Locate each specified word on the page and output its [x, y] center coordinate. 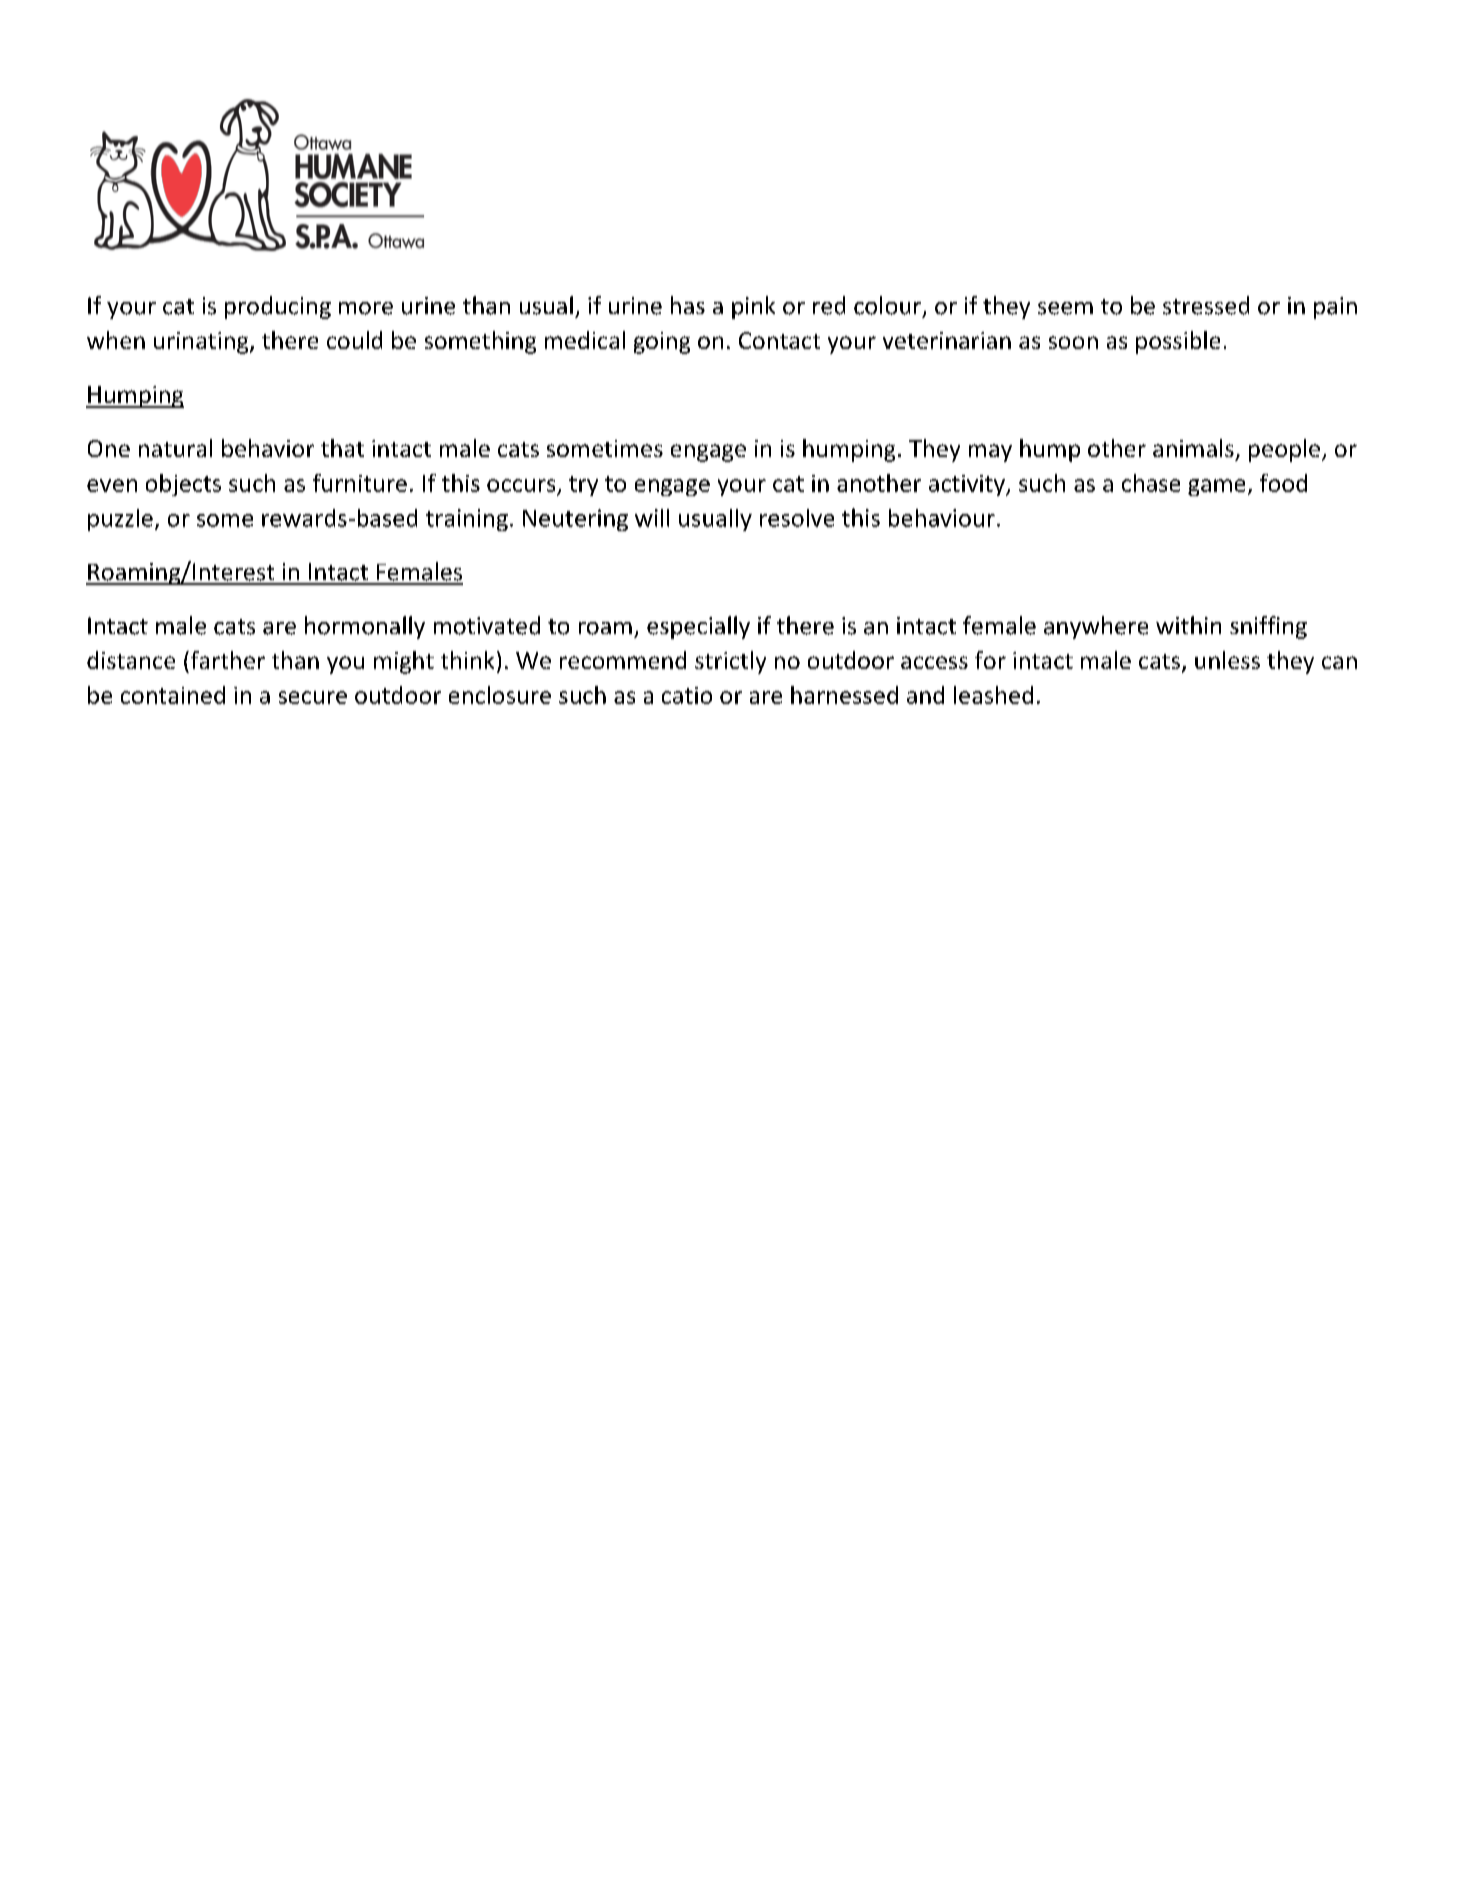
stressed [1206, 305]
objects [183, 485]
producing [278, 307]
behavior [268, 448]
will [652, 518]
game [1216, 487]
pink [753, 307]
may [990, 453]
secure [313, 697]
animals [1193, 448]
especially [698, 627]
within [1188, 625]
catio [687, 695]
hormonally [365, 627]
